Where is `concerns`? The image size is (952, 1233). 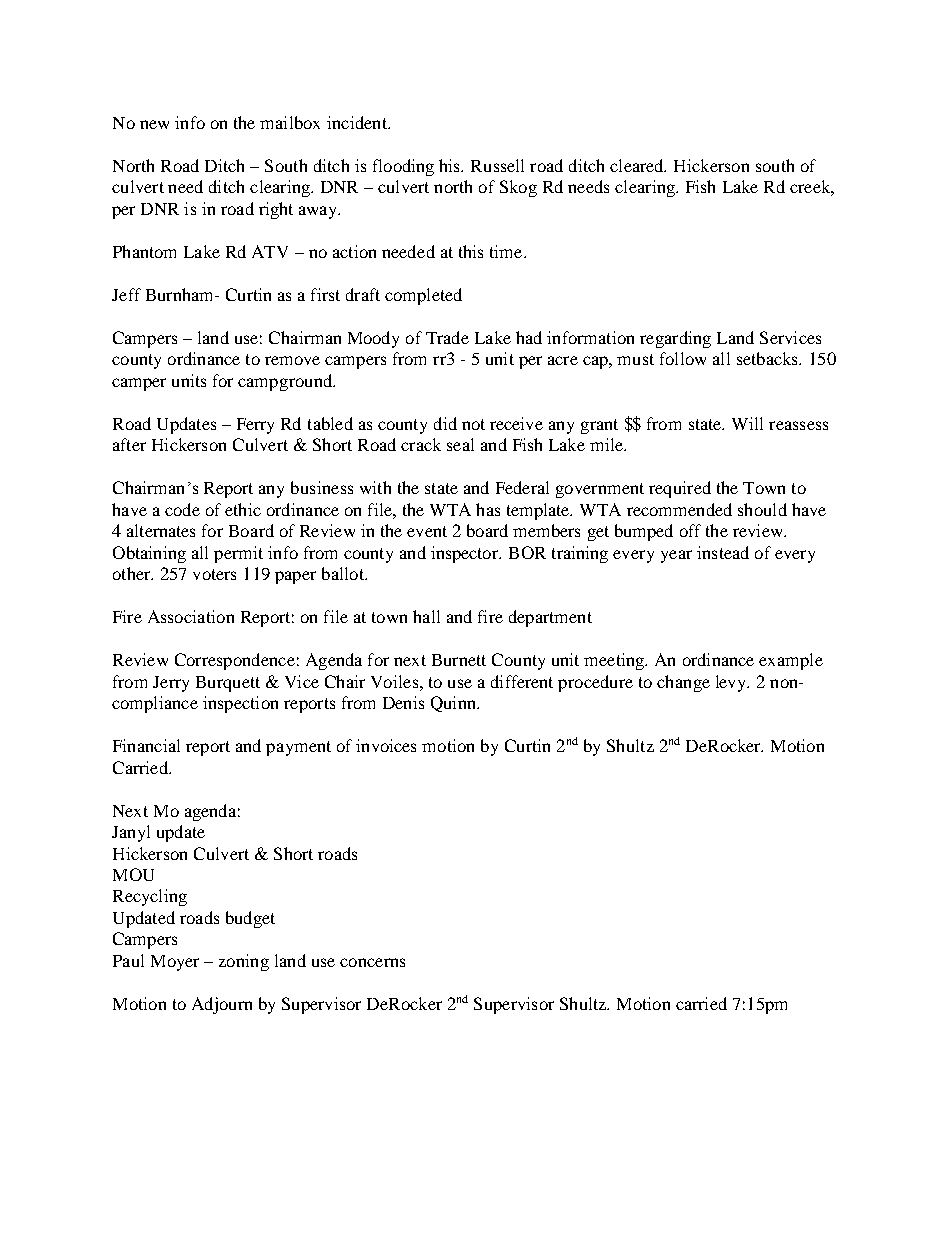 concerns is located at coordinates (372, 962).
